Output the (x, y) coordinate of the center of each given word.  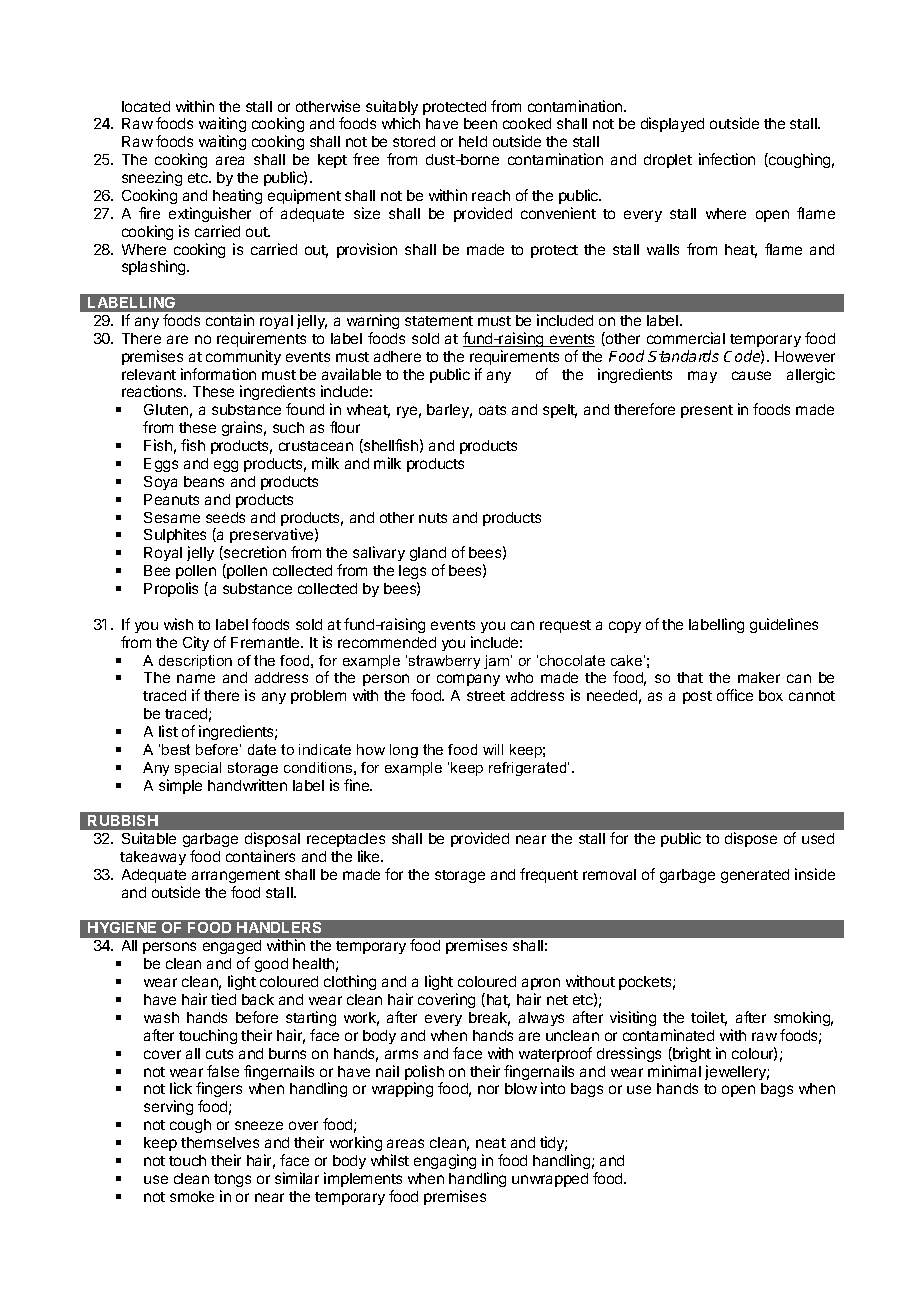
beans (204, 481)
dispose (751, 839)
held (473, 141)
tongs (232, 1180)
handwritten (247, 785)
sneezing (152, 178)
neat (491, 1143)
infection (727, 159)
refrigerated (529, 769)
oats (492, 410)
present (707, 411)
